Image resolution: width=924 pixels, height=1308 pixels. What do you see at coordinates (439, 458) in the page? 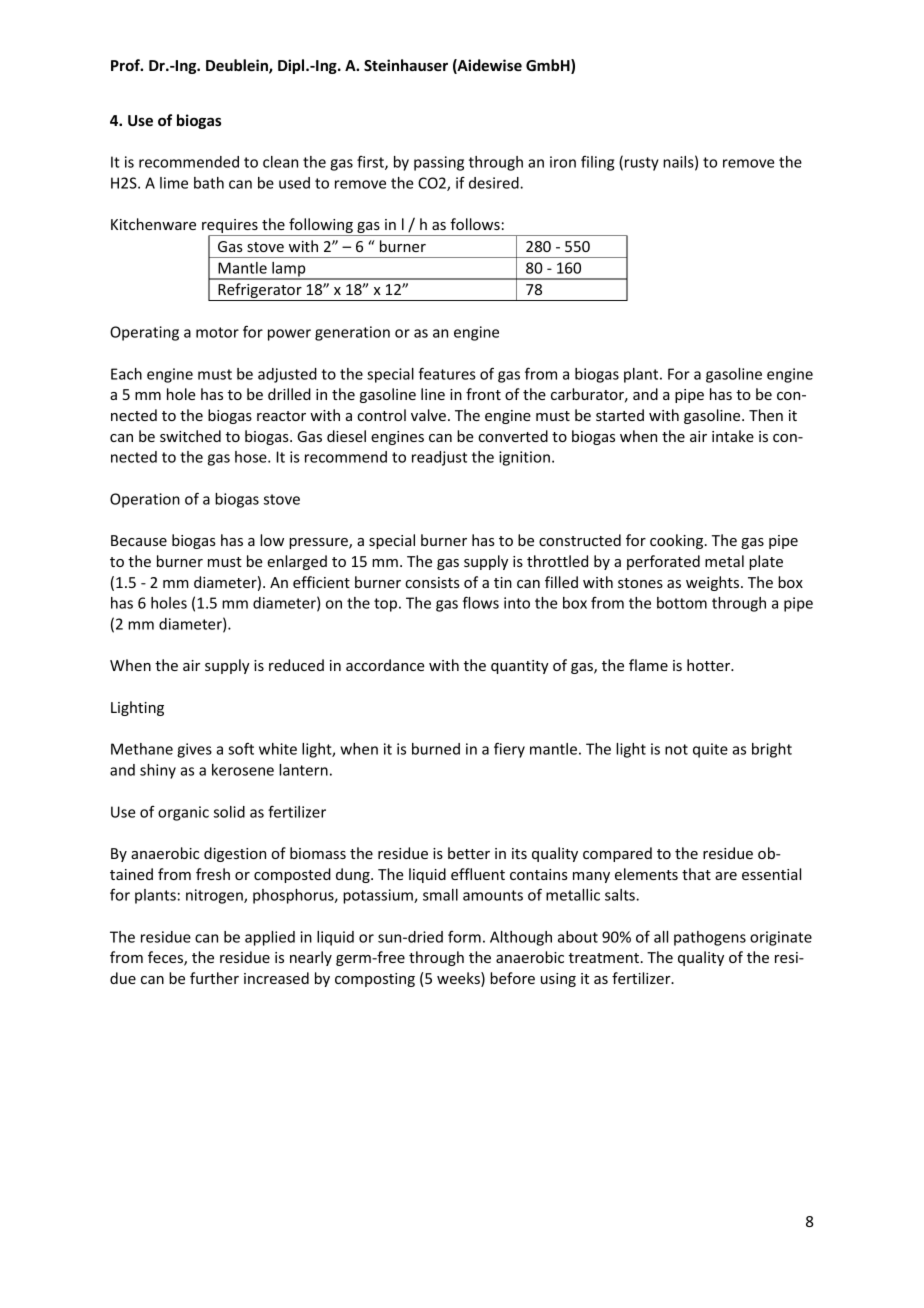
I see `readjust` at bounding box center [439, 458].
